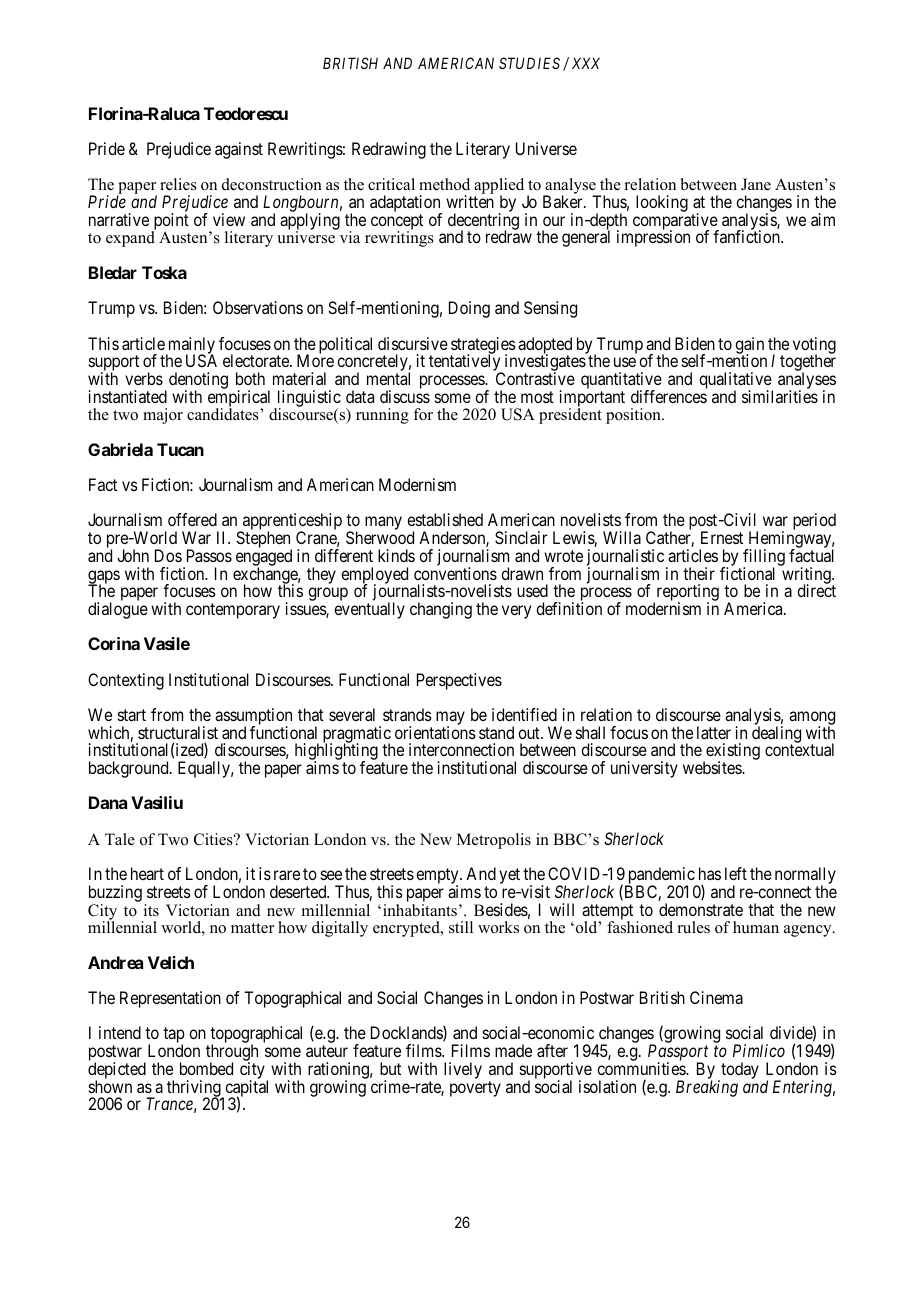 This document has height=1308, width=924. Describe the element at coordinates (463, 1070) in the document. I see `lively` at that location.
